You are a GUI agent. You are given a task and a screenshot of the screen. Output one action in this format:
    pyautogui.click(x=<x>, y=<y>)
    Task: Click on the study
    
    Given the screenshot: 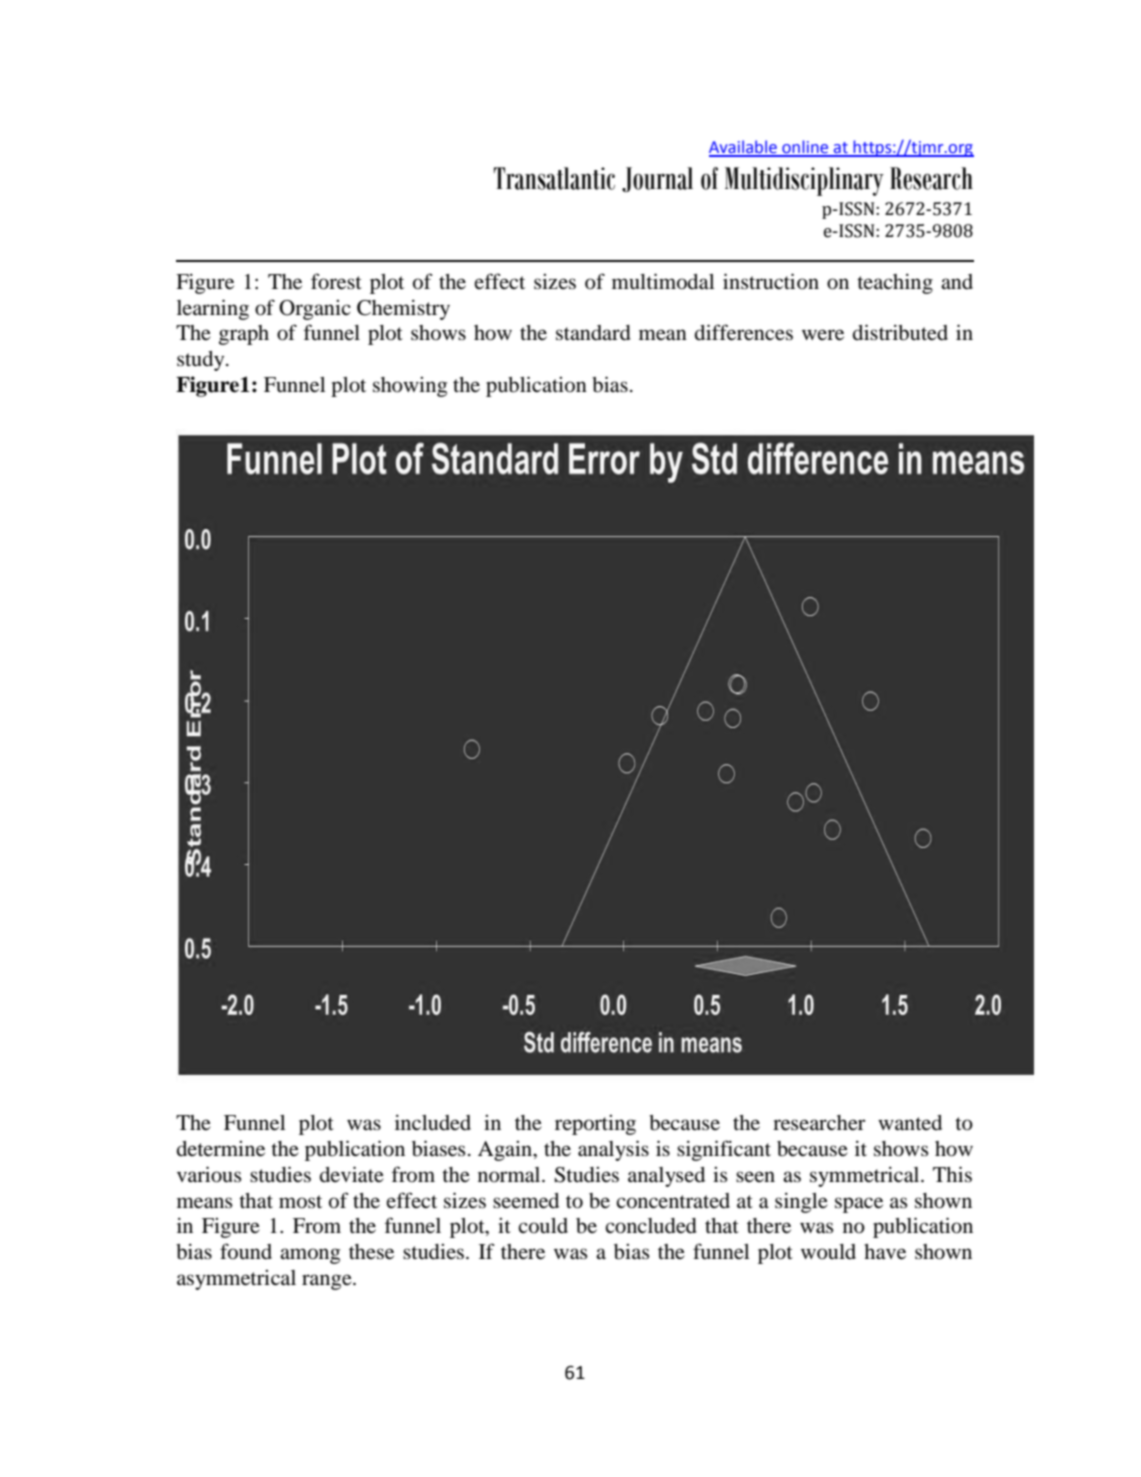 What is the action you would take?
    pyautogui.click(x=202, y=361)
